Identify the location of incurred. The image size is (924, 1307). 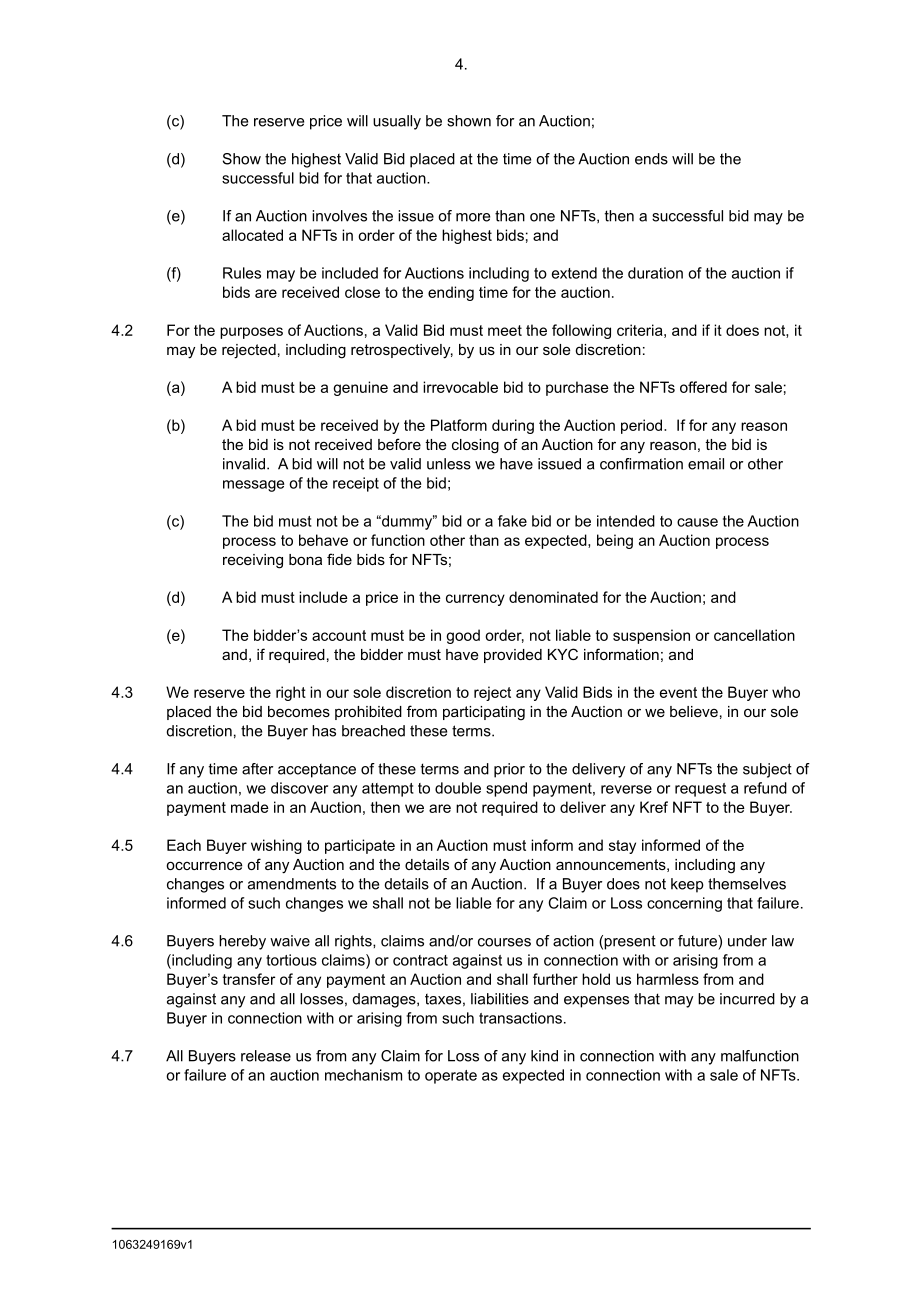
(747, 999).
